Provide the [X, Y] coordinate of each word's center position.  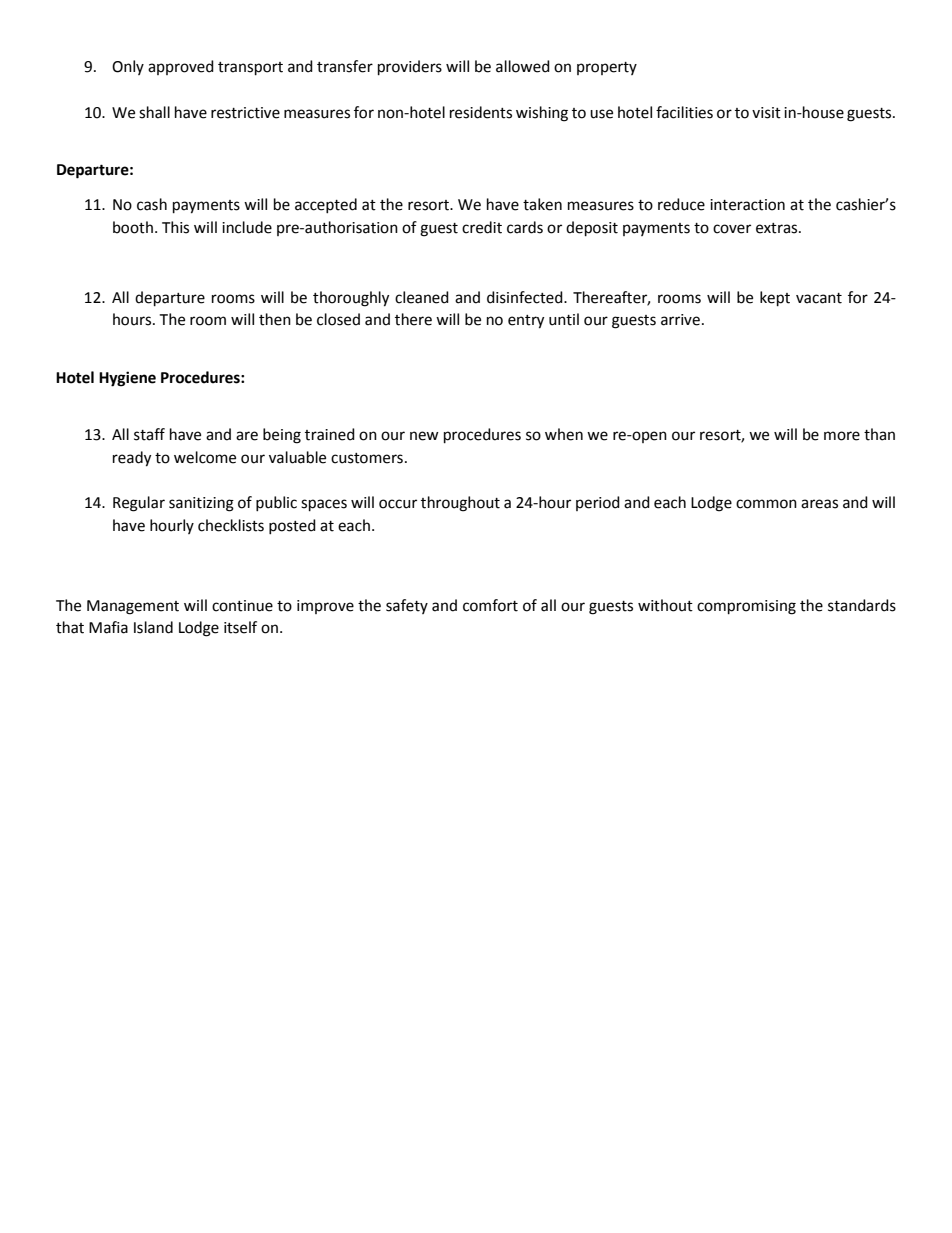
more [842, 436]
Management [133, 607]
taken [542, 204]
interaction [747, 205]
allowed [523, 66]
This [175, 227]
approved [181, 67]
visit [766, 113]
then [275, 319]
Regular [139, 504]
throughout [460, 504]
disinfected [526, 297]
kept [775, 299]
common [766, 504]
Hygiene [127, 379]
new [424, 436]
